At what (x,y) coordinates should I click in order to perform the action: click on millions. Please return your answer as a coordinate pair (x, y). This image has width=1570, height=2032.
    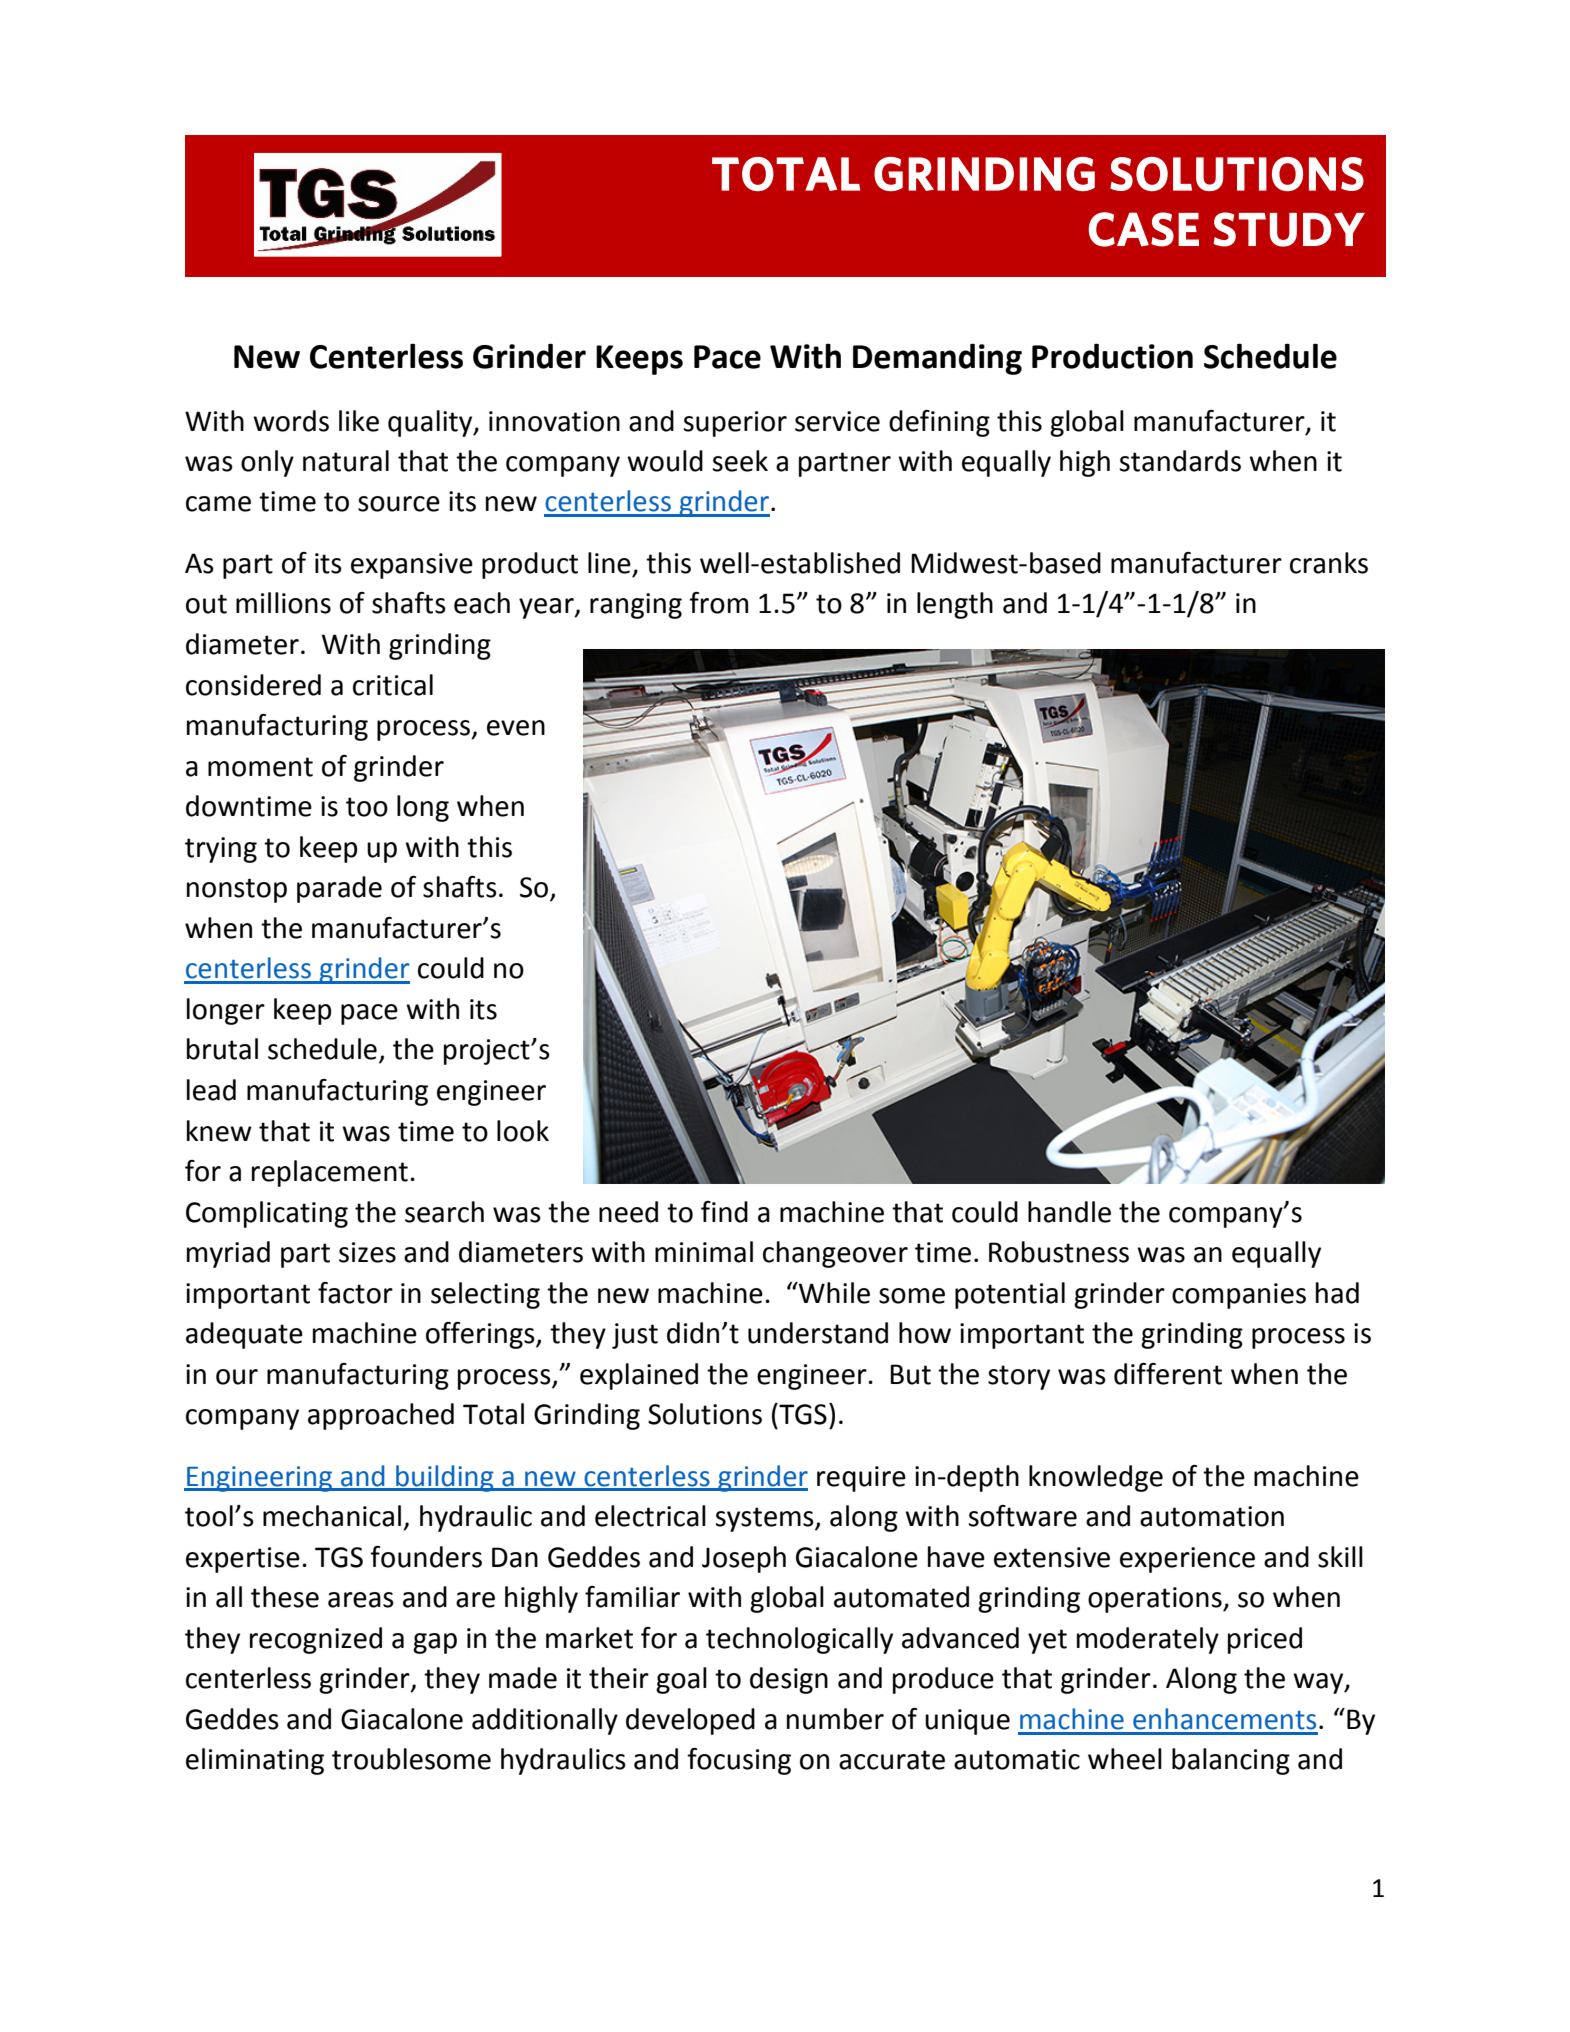
    Looking at the image, I should click on (283, 603).
